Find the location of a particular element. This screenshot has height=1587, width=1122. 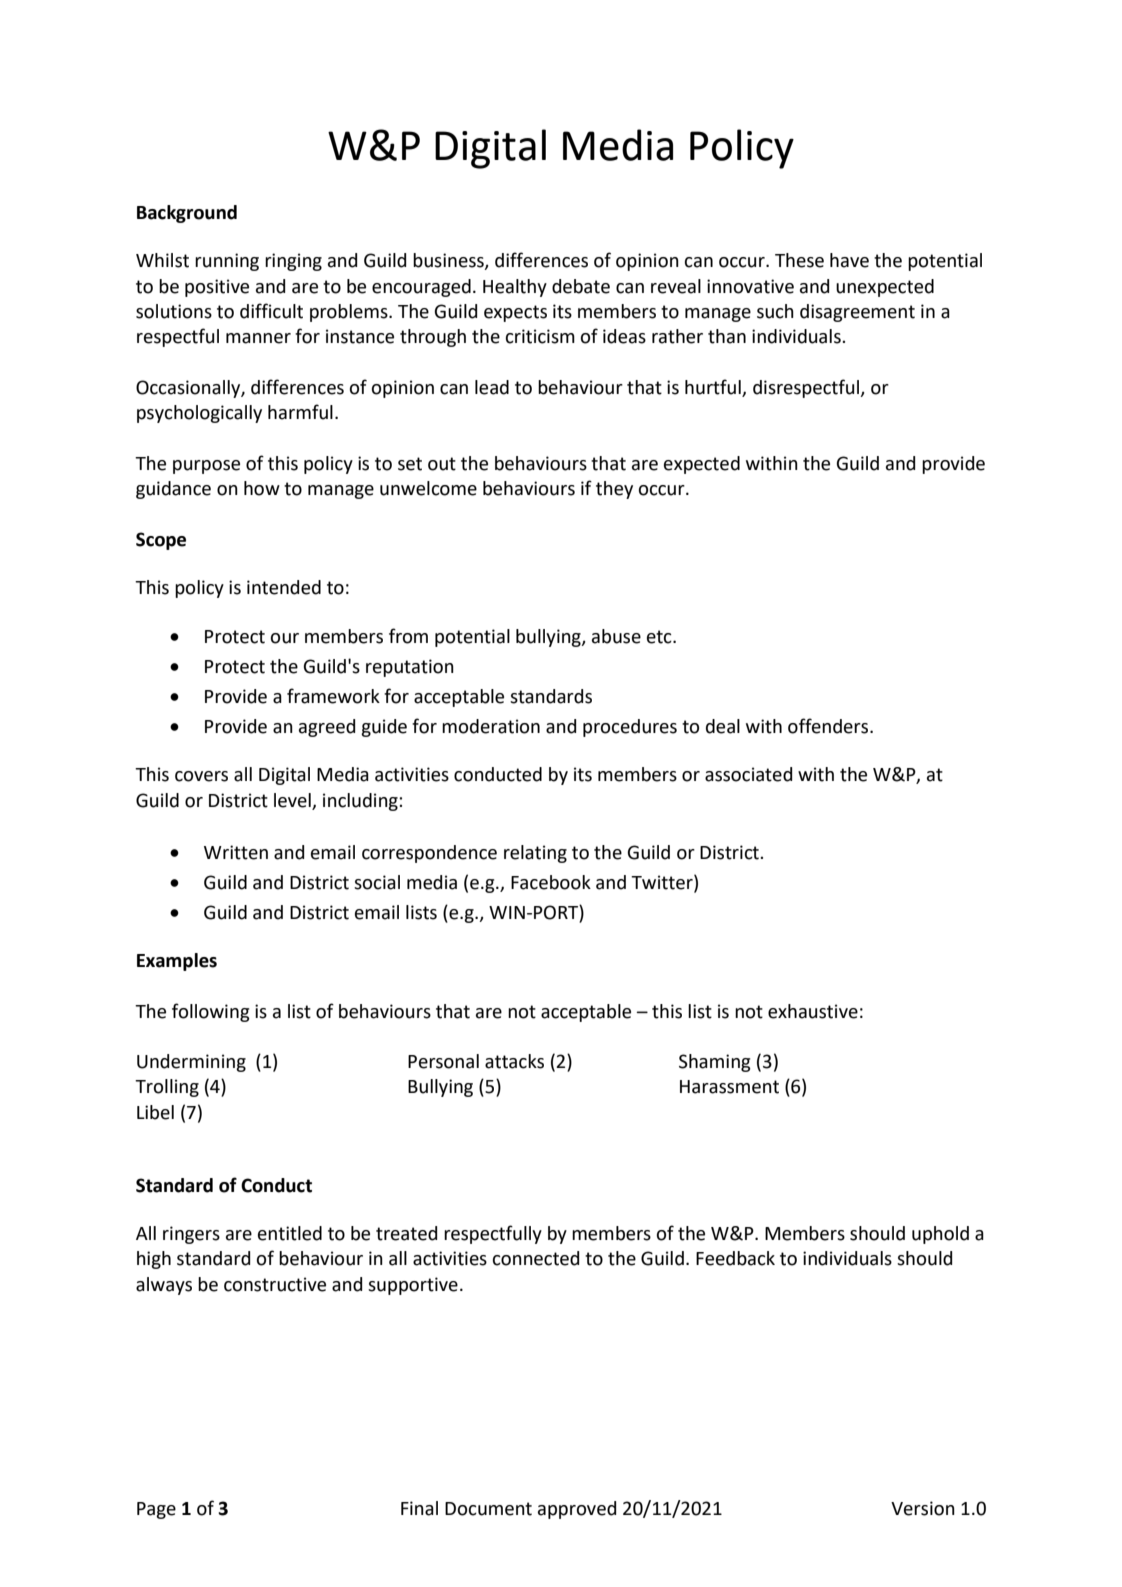

Page is located at coordinates (156, 1510).
